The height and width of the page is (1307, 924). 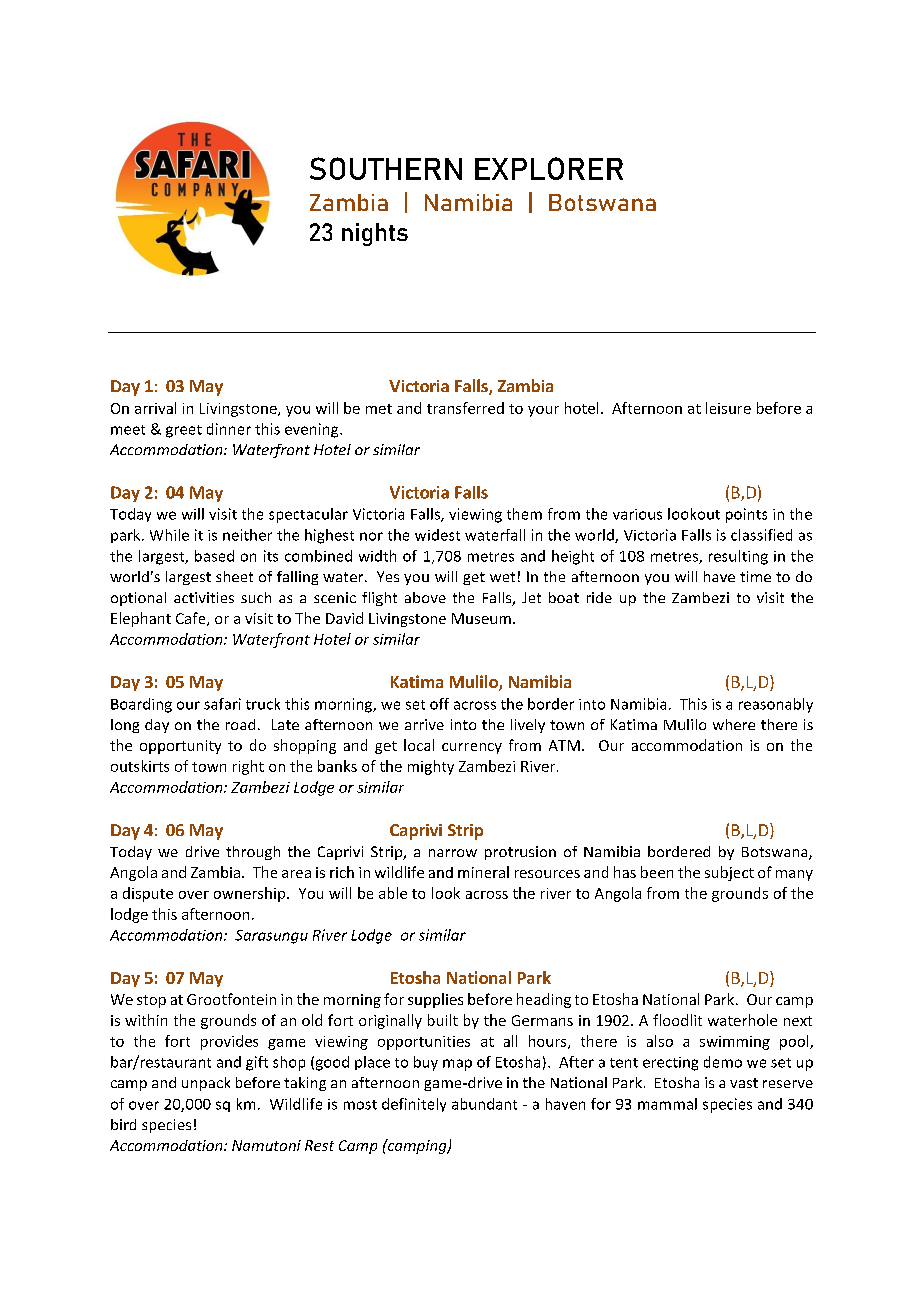 I want to click on Museum, so click(x=481, y=618).
